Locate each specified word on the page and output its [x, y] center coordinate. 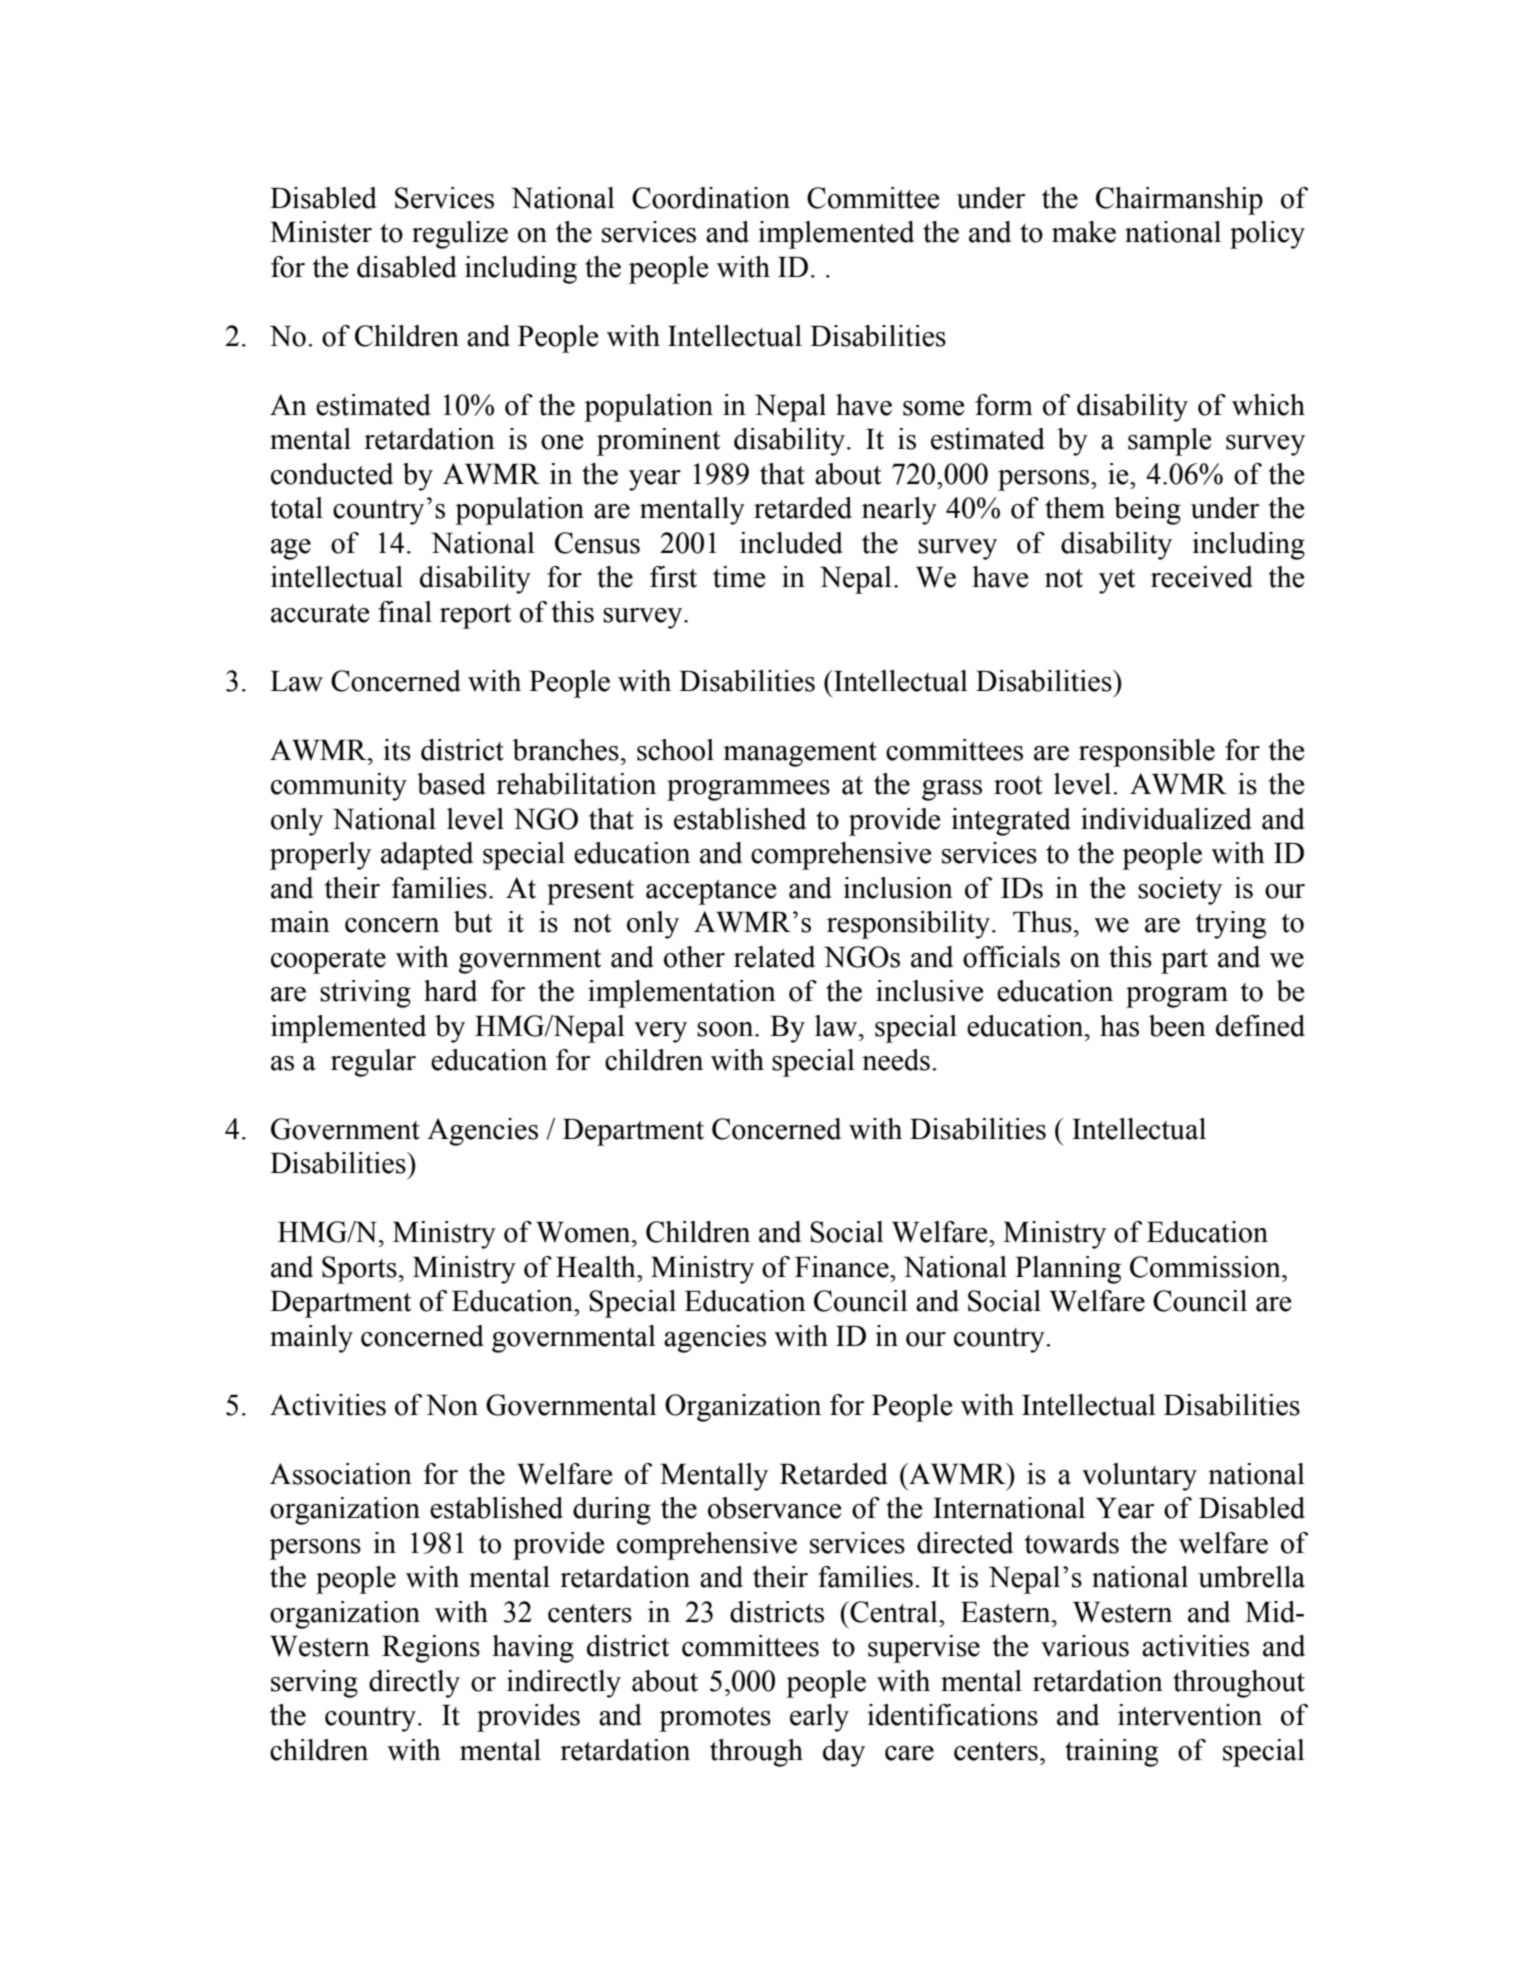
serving [314, 1684]
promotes [715, 1719]
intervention [1190, 1715]
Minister [321, 232]
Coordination [711, 198]
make [1084, 232]
